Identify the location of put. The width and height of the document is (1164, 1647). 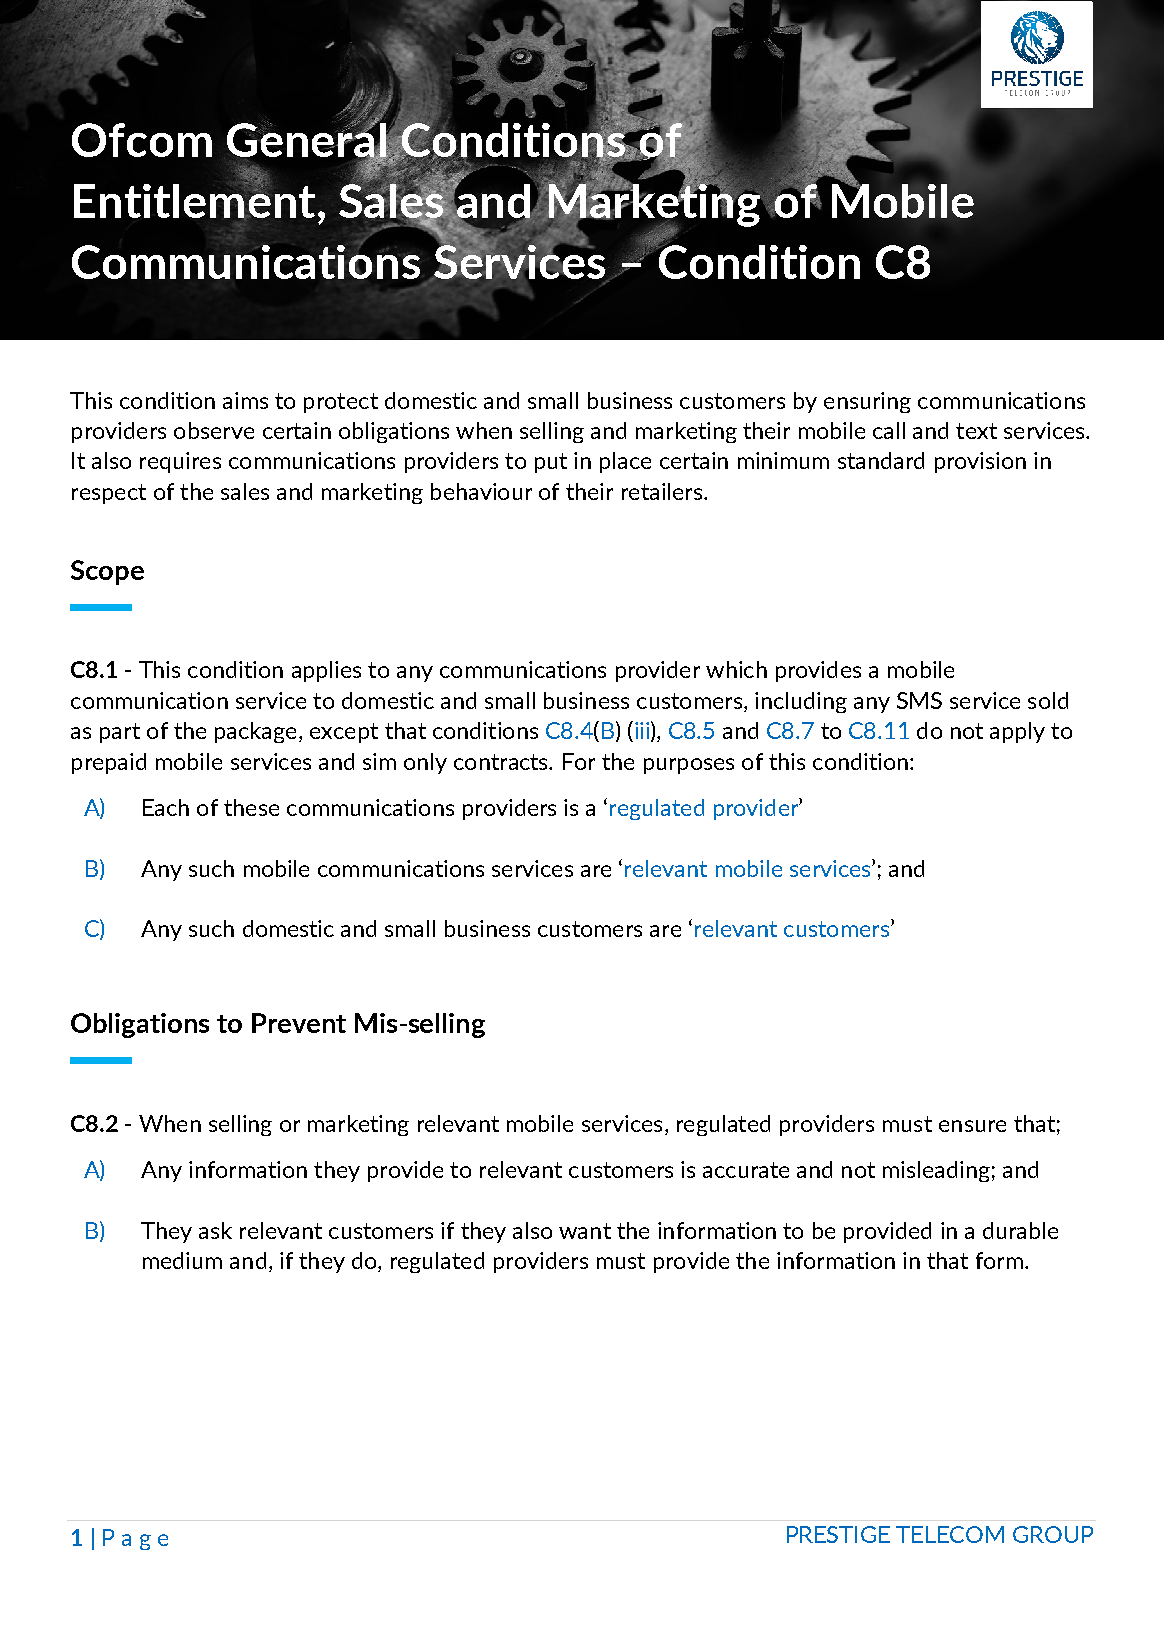
(551, 463).
